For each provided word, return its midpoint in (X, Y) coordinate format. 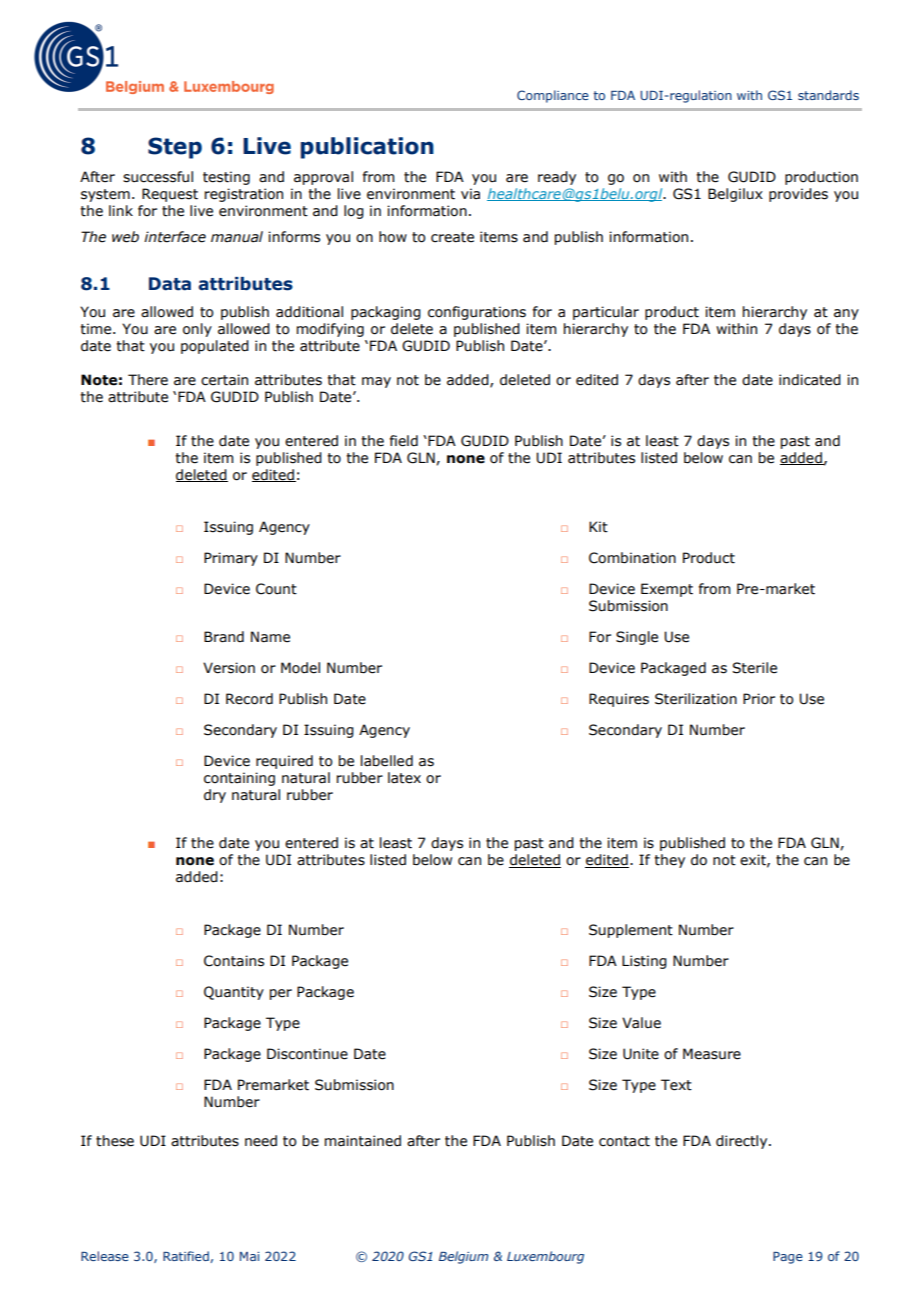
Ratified (187, 1257)
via (470, 193)
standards (828, 95)
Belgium (463, 1257)
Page (788, 1258)
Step (175, 148)
